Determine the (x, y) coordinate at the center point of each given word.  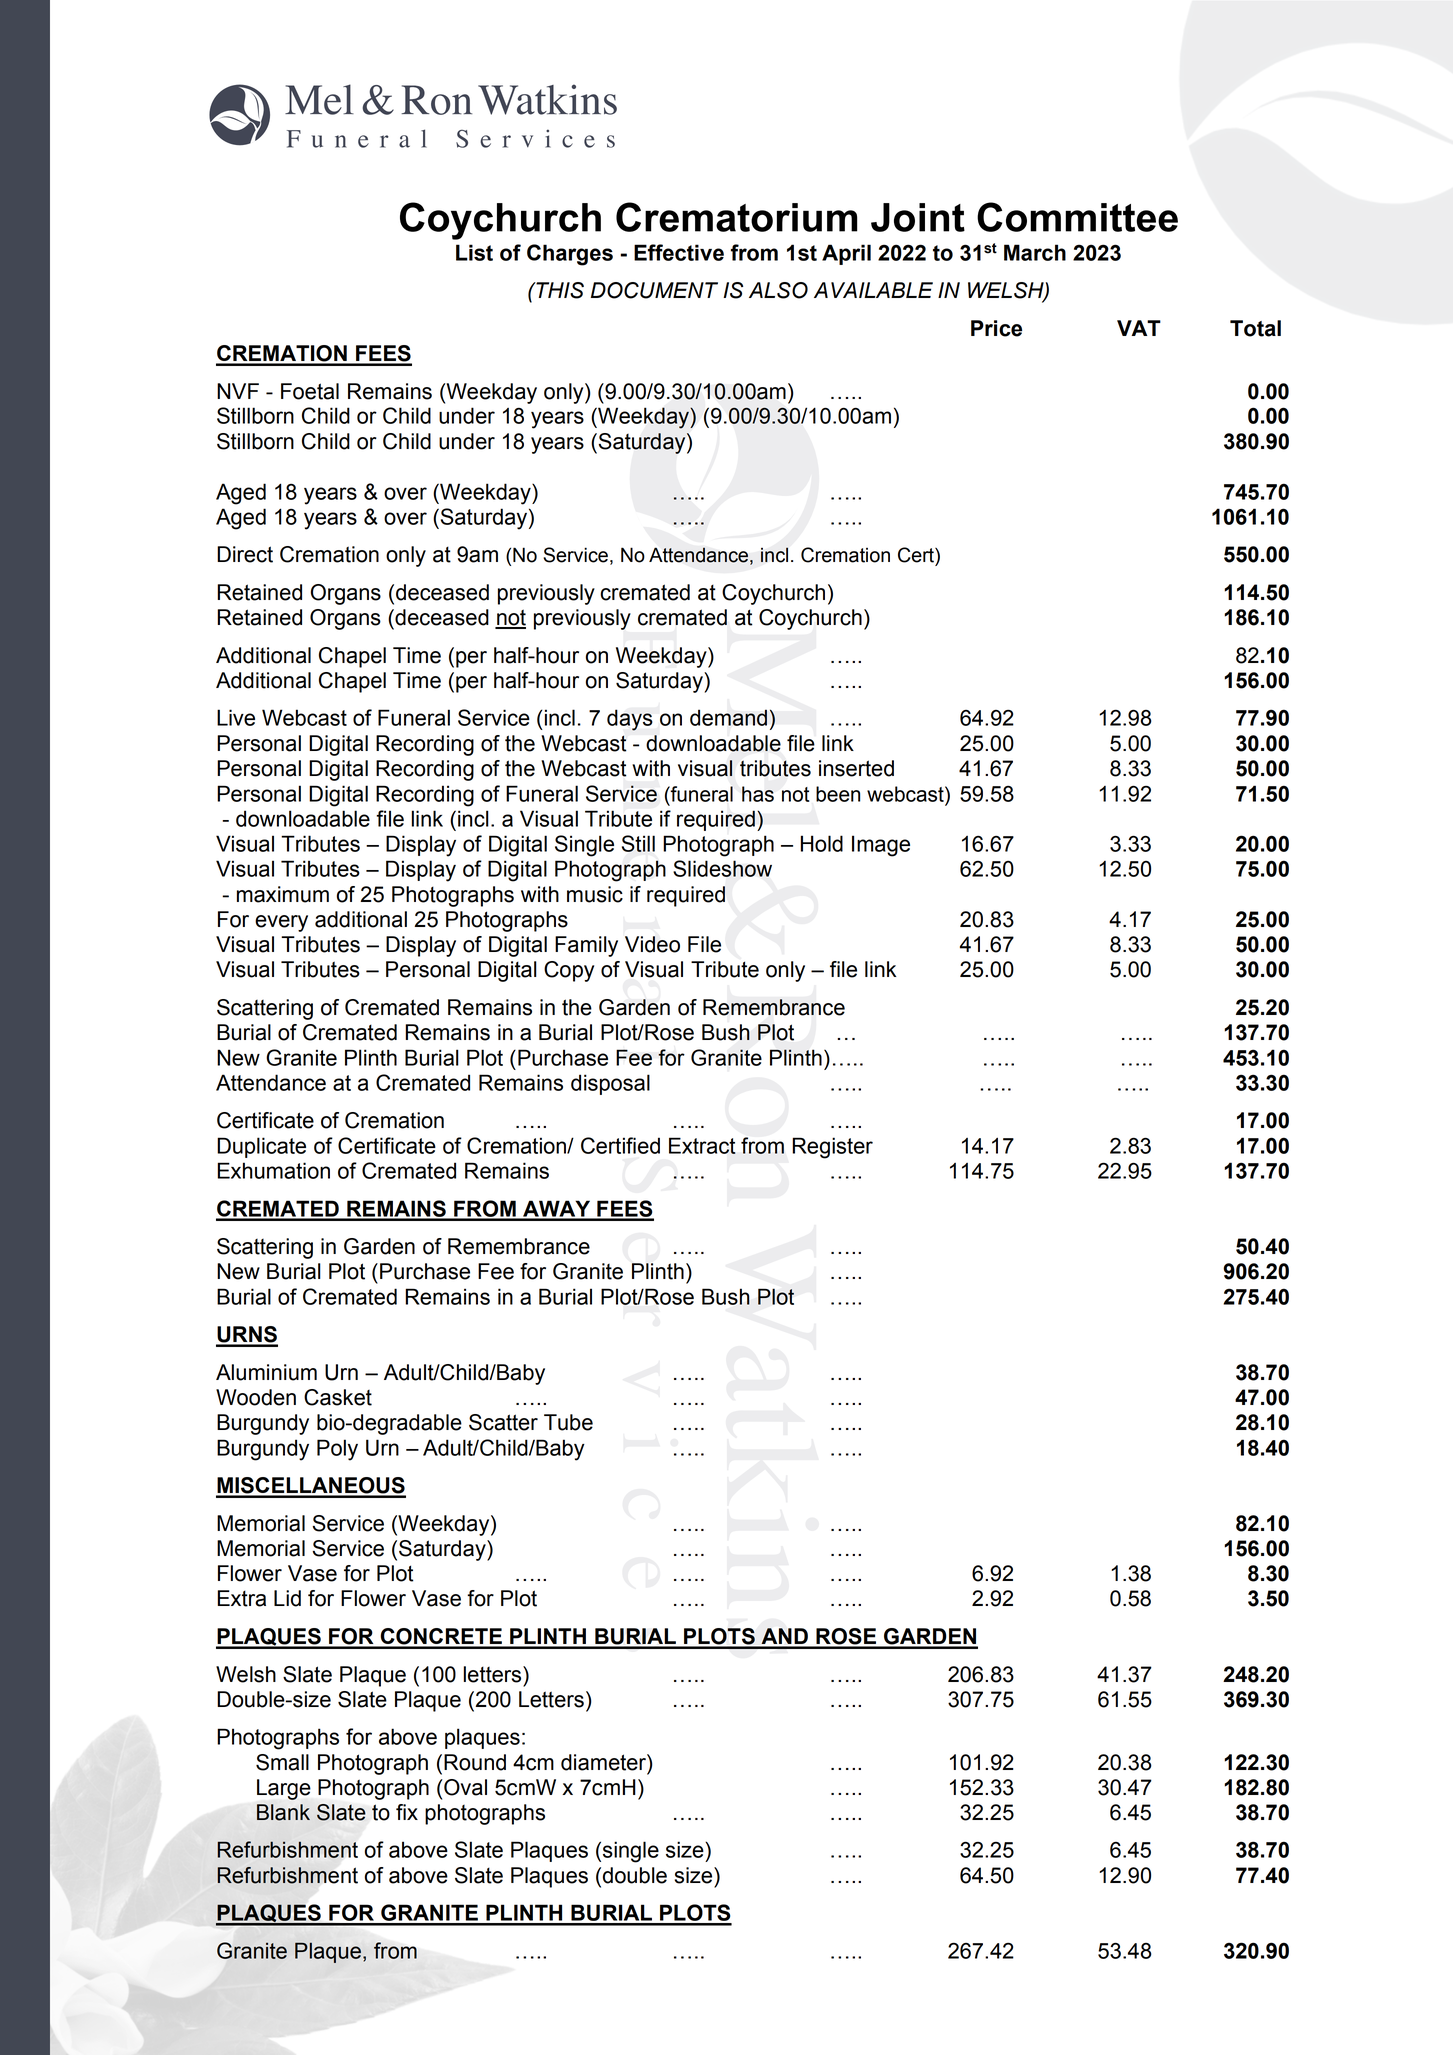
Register (832, 1148)
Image (881, 846)
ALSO (778, 290)
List (474, 252)
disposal (610, 1084)
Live (236, 717)
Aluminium (266, 1372)
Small (282, 1762)
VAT (1139, 328)
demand (728, 717)
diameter (604, 1762)
